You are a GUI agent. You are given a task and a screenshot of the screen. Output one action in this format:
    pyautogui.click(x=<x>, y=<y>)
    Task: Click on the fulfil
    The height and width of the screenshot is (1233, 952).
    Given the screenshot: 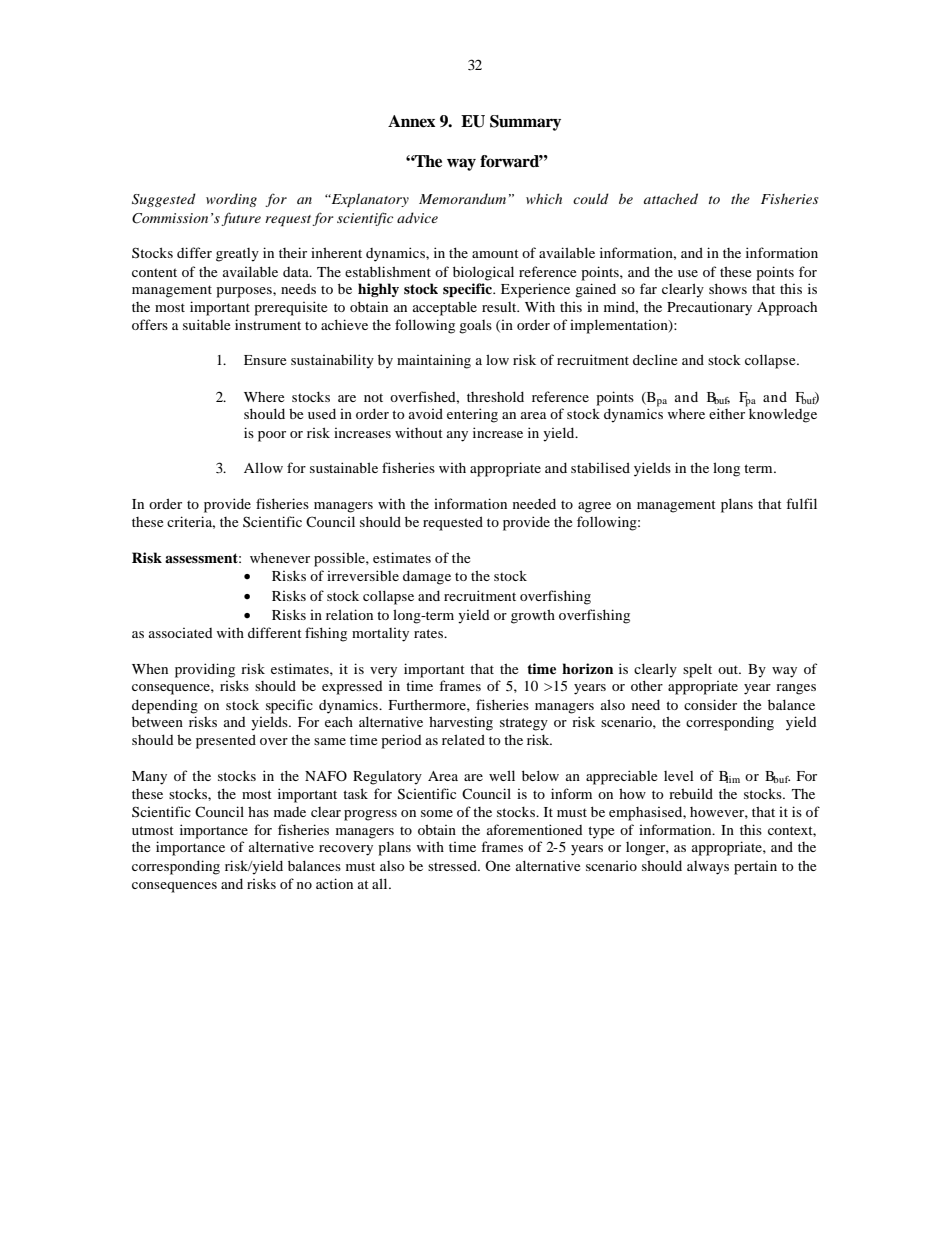 What is the action you would take?
    pyautogui.click(x=801, y=503)
